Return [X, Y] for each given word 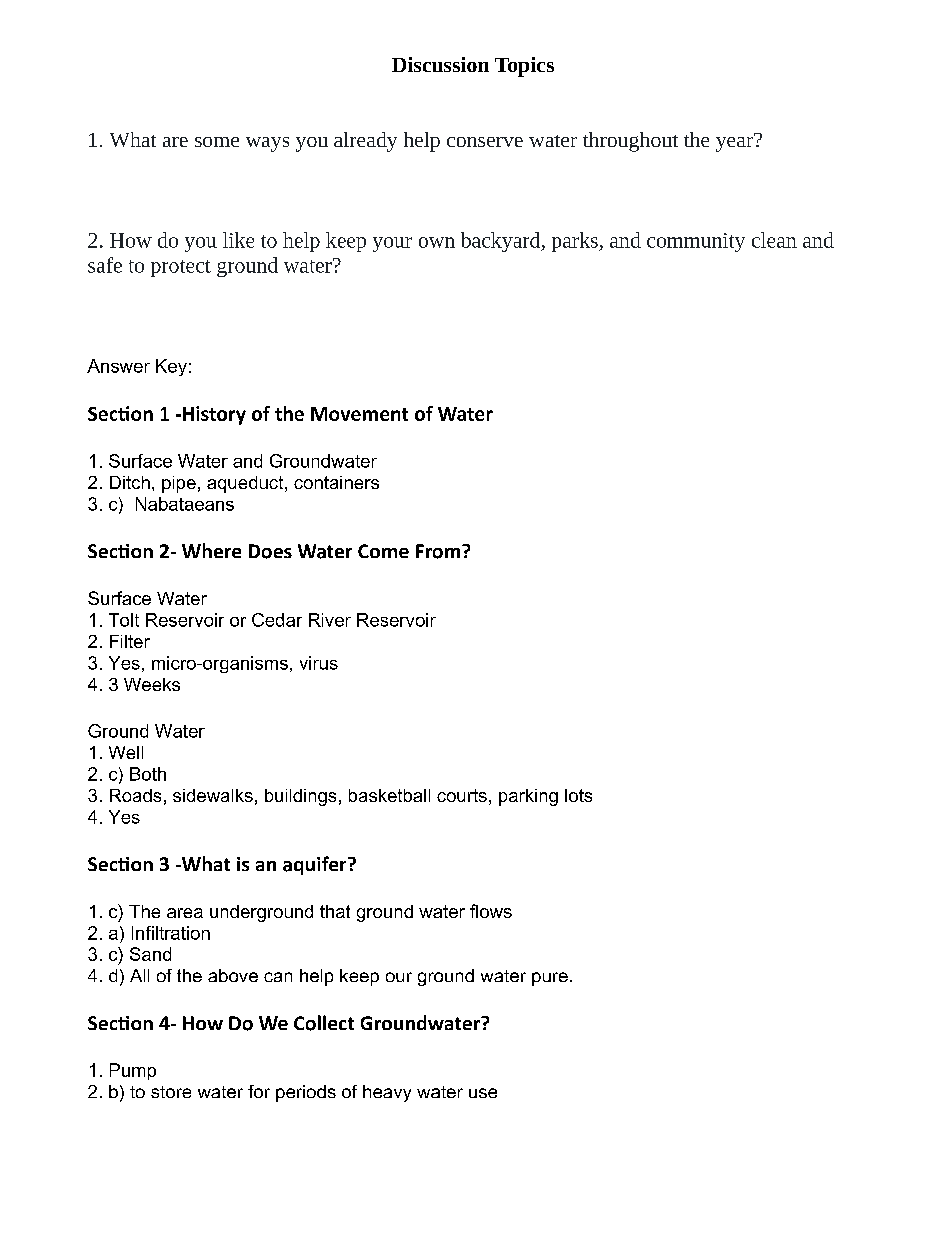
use [483, 1093]
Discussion [440, 64]
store [171, 1092]
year [735, 143]
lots [578, 795]
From [438, 551]
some [217, 142]
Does [270, 551]
